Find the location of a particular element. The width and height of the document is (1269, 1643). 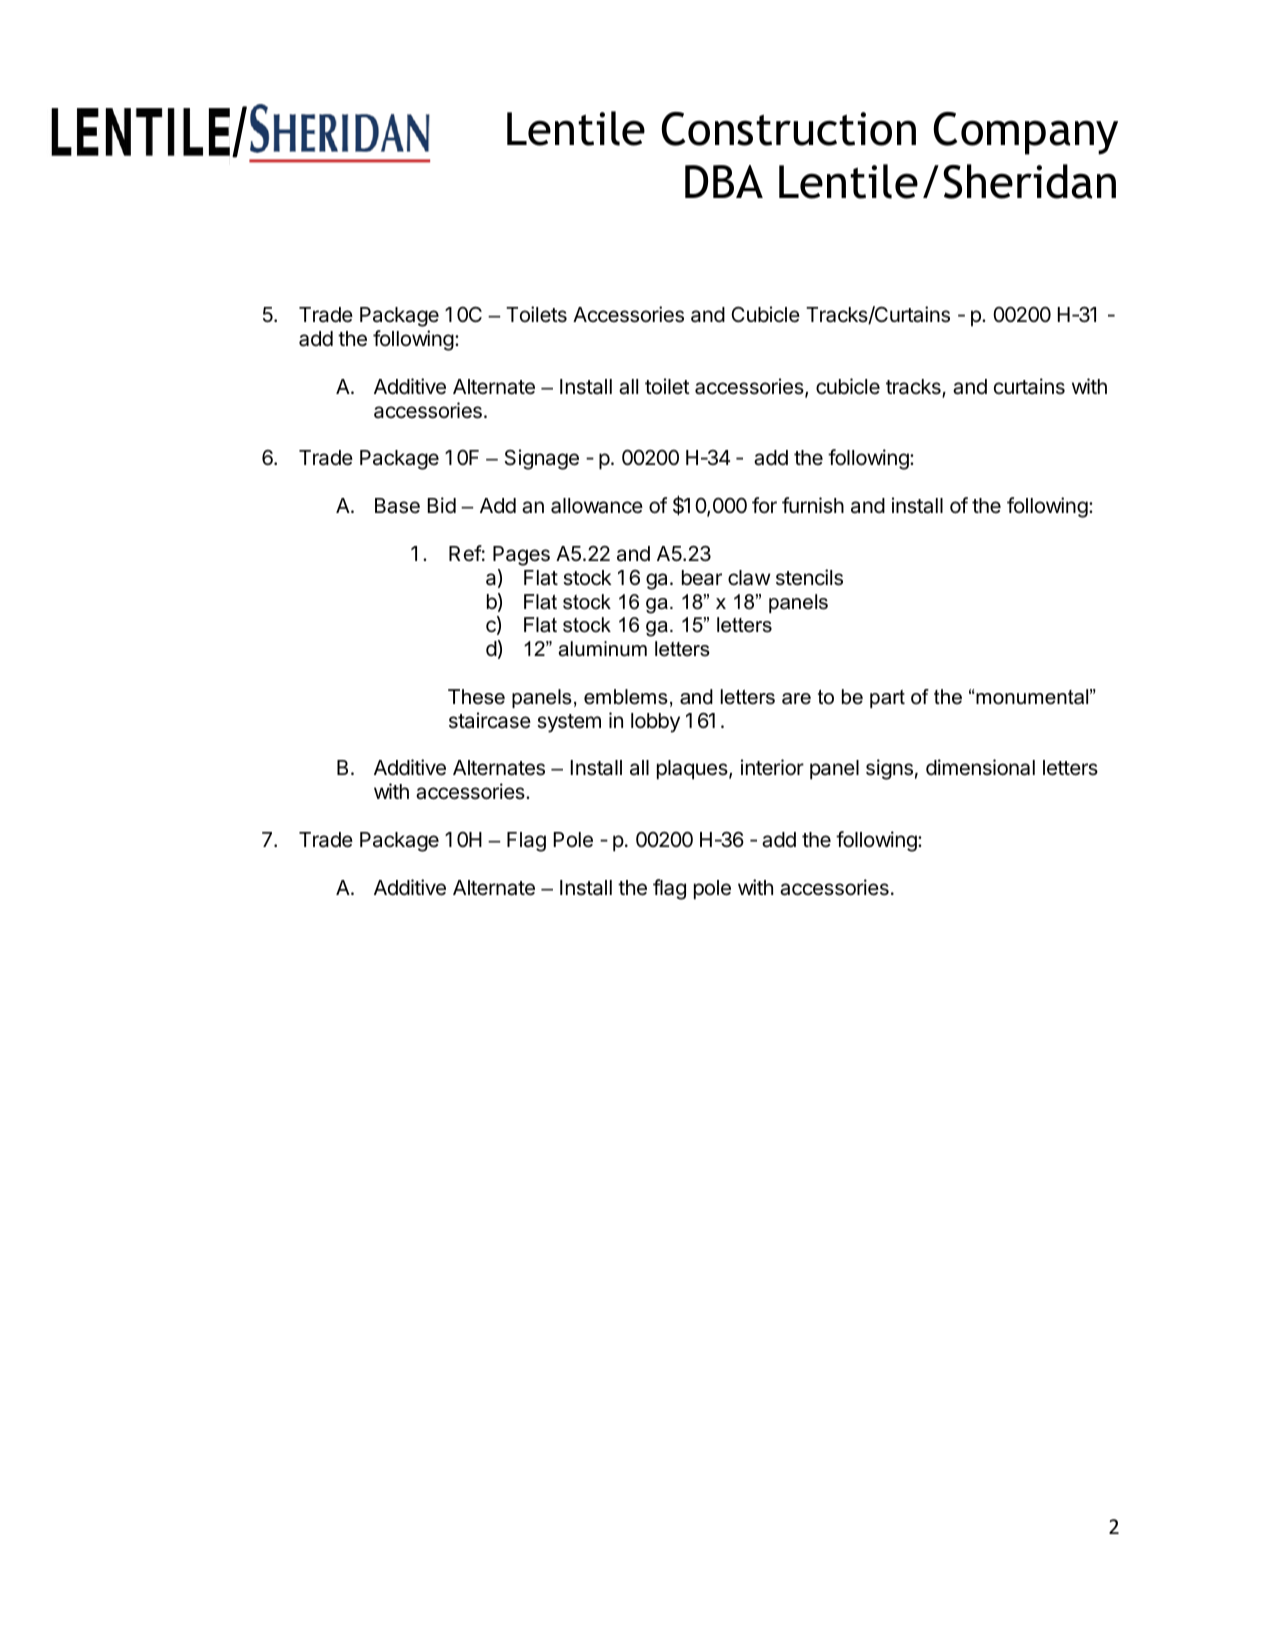

staircase is located at coordinates (490, 720).
